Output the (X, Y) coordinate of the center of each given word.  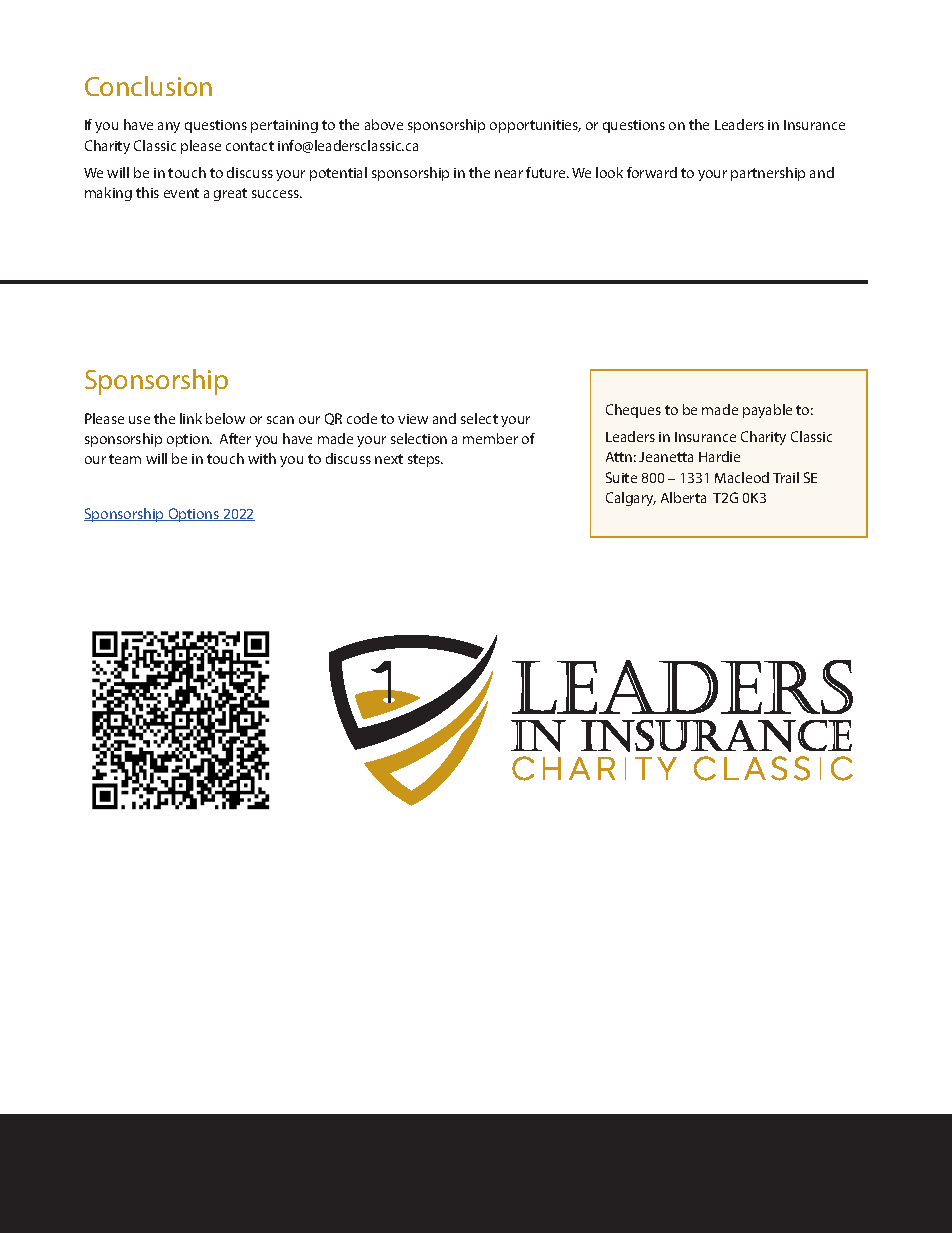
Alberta (683, 497)
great (230, 194)
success (277, 194)
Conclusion (148, 86)
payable (767, 411)
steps (425, 460)
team (125, 459)
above (384, 124)
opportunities (535, 126)
